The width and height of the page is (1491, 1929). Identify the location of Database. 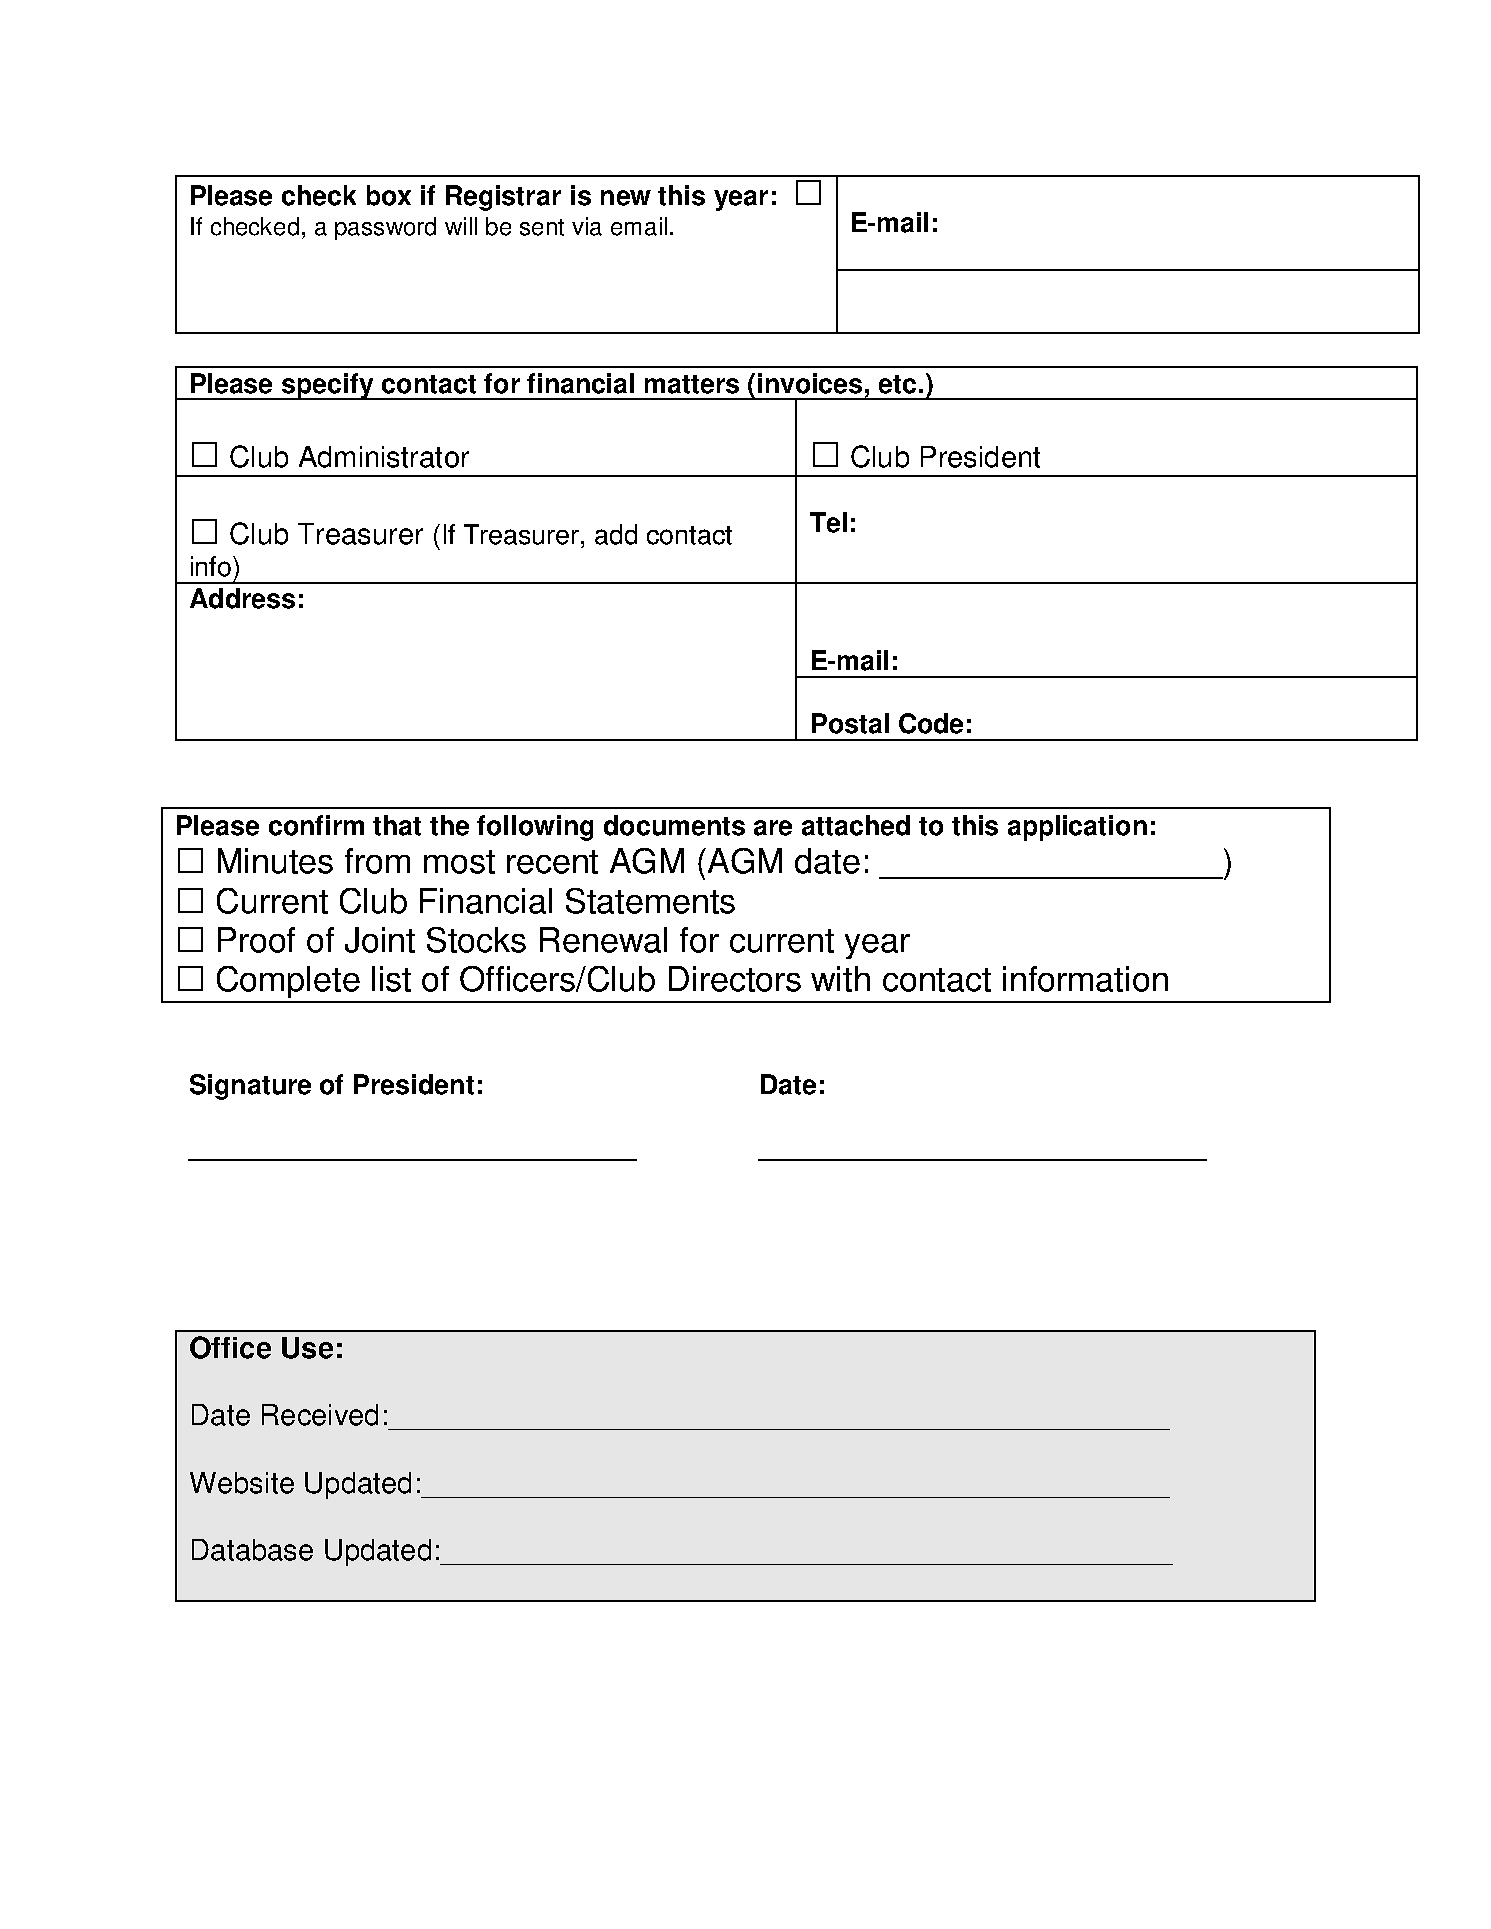
(252, 1550).
